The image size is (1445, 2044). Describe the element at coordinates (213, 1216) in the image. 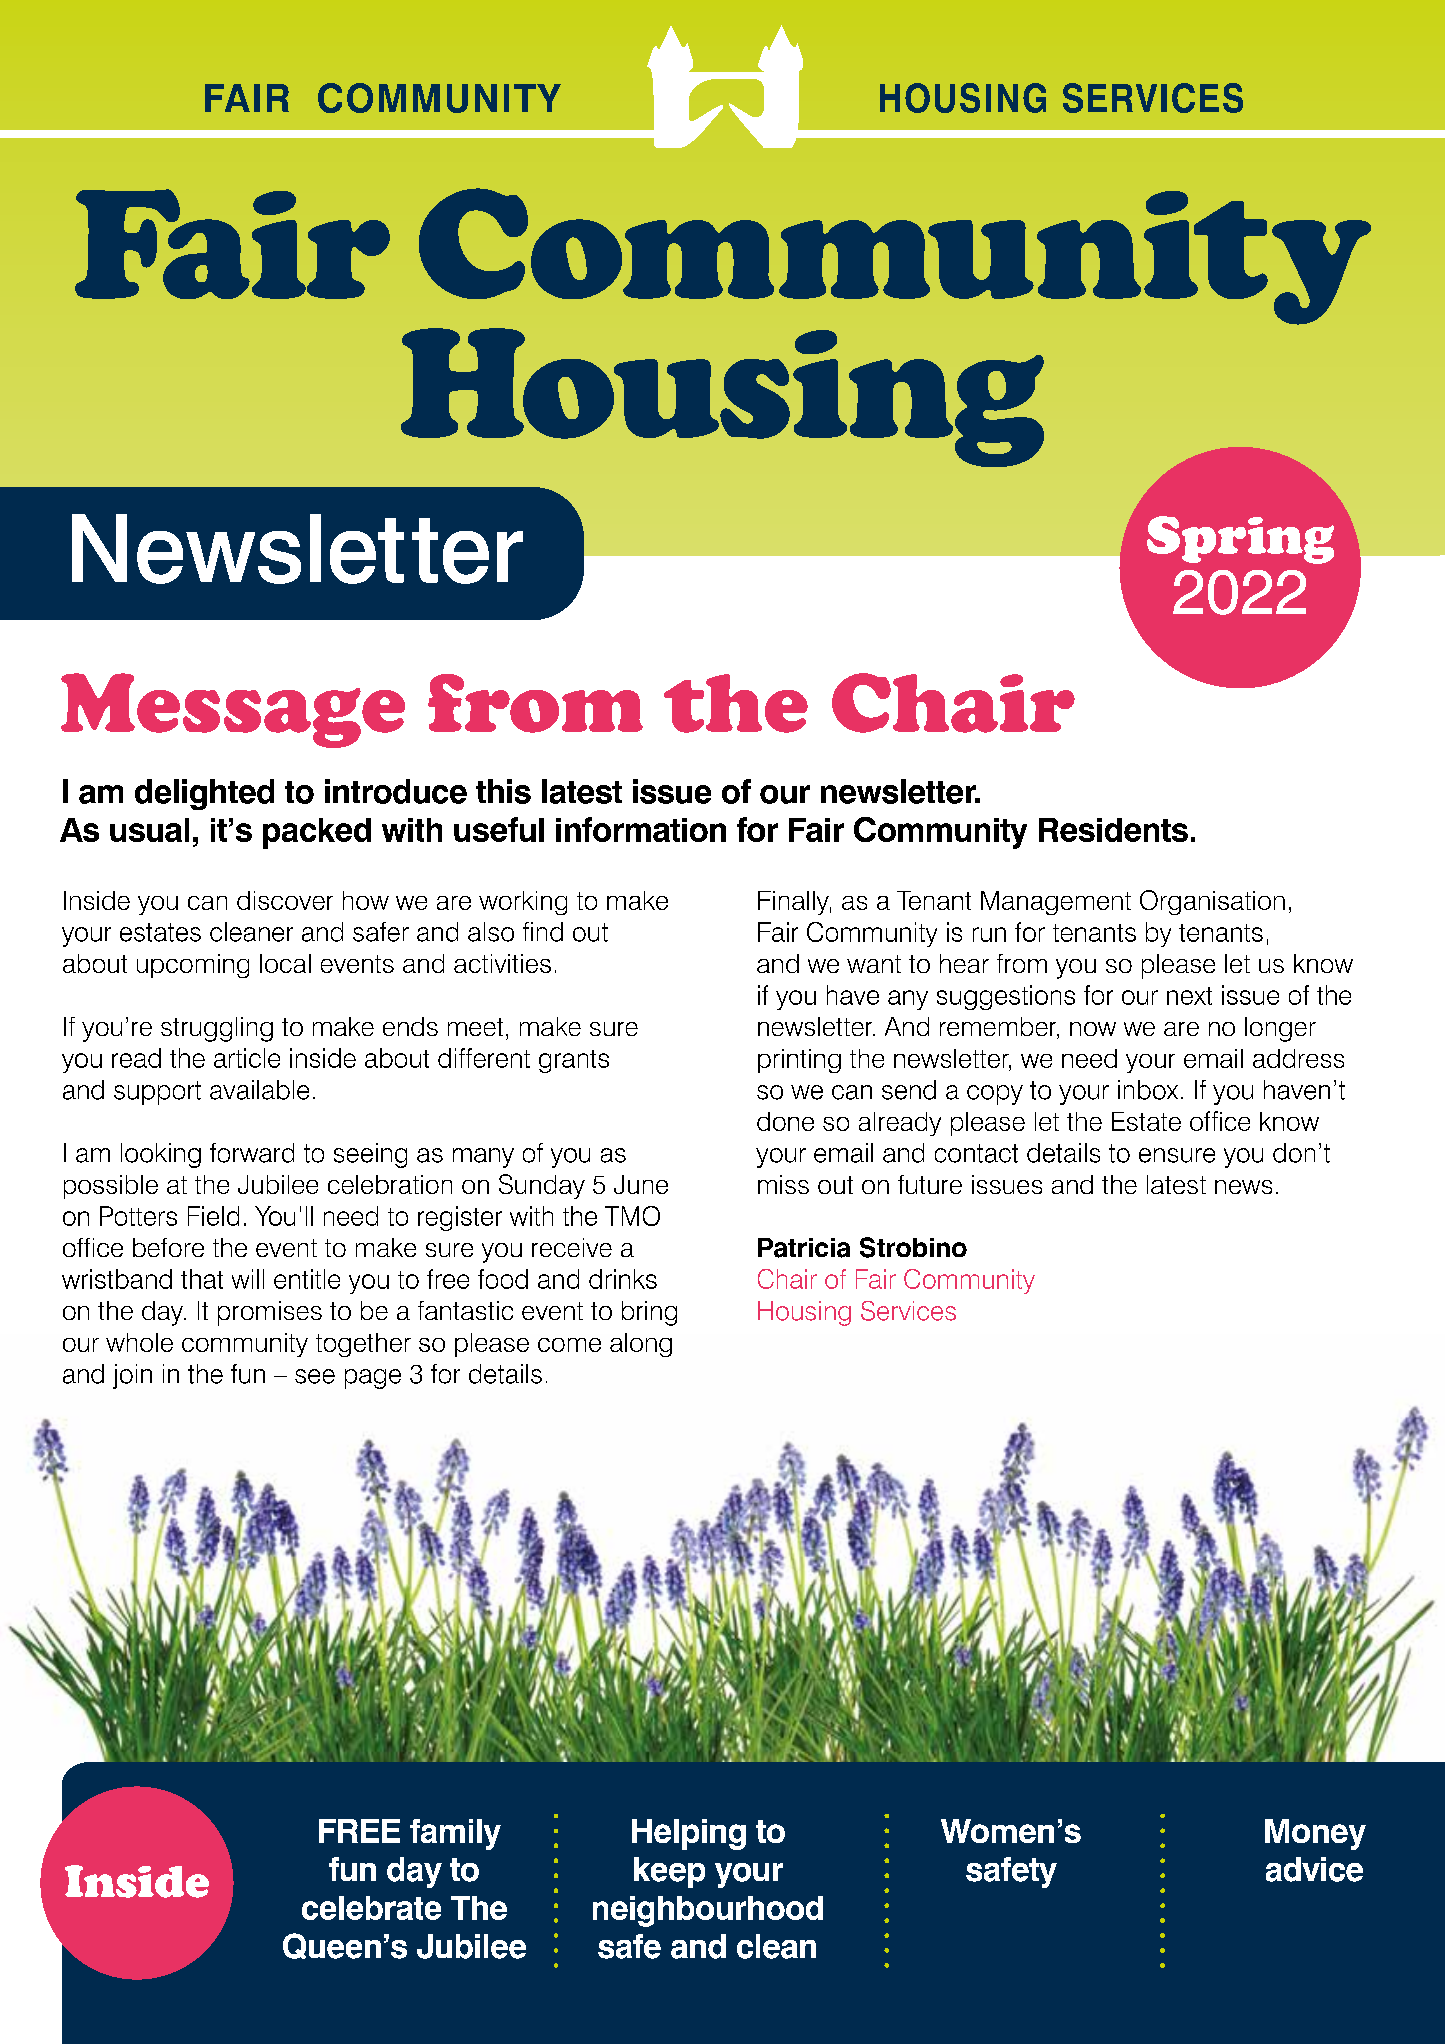

I see `Field` at that location.
